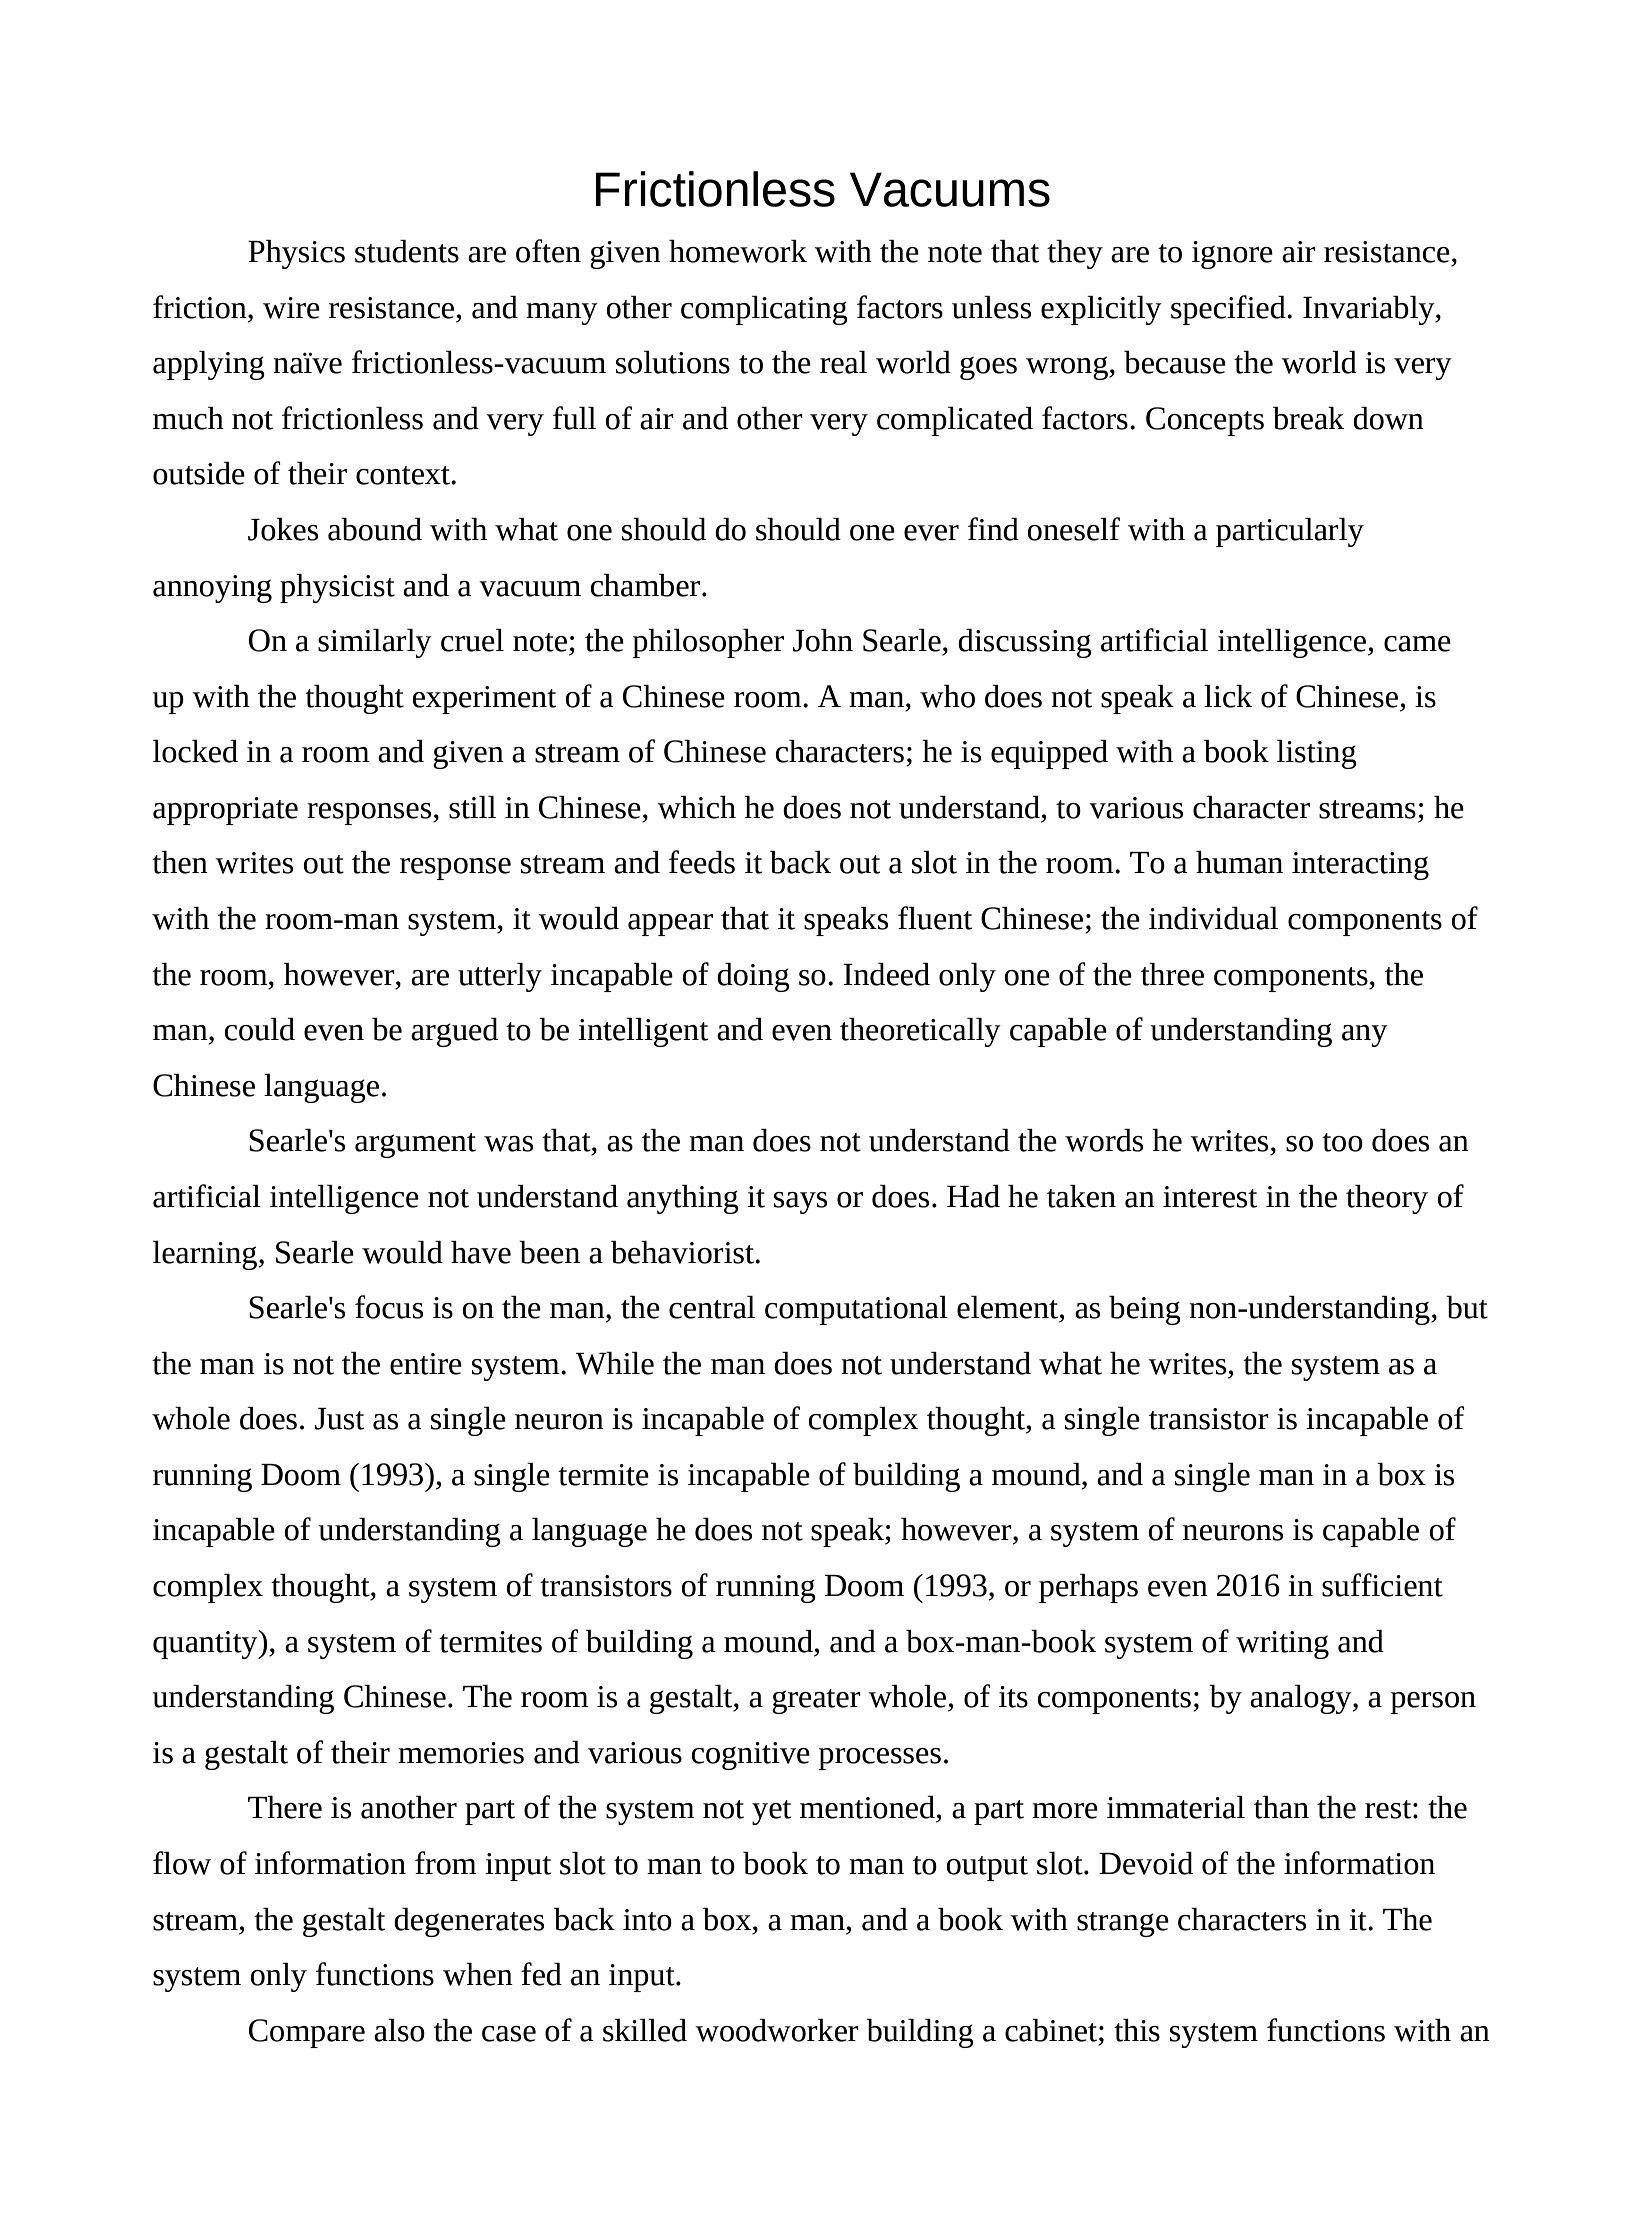 Image resolution: width=1643 pixels, height=2233 pixels. What do you see at coordinates (816, 1701) in the screenshot?
I see `greater` at bounding box center [816, 1701].
